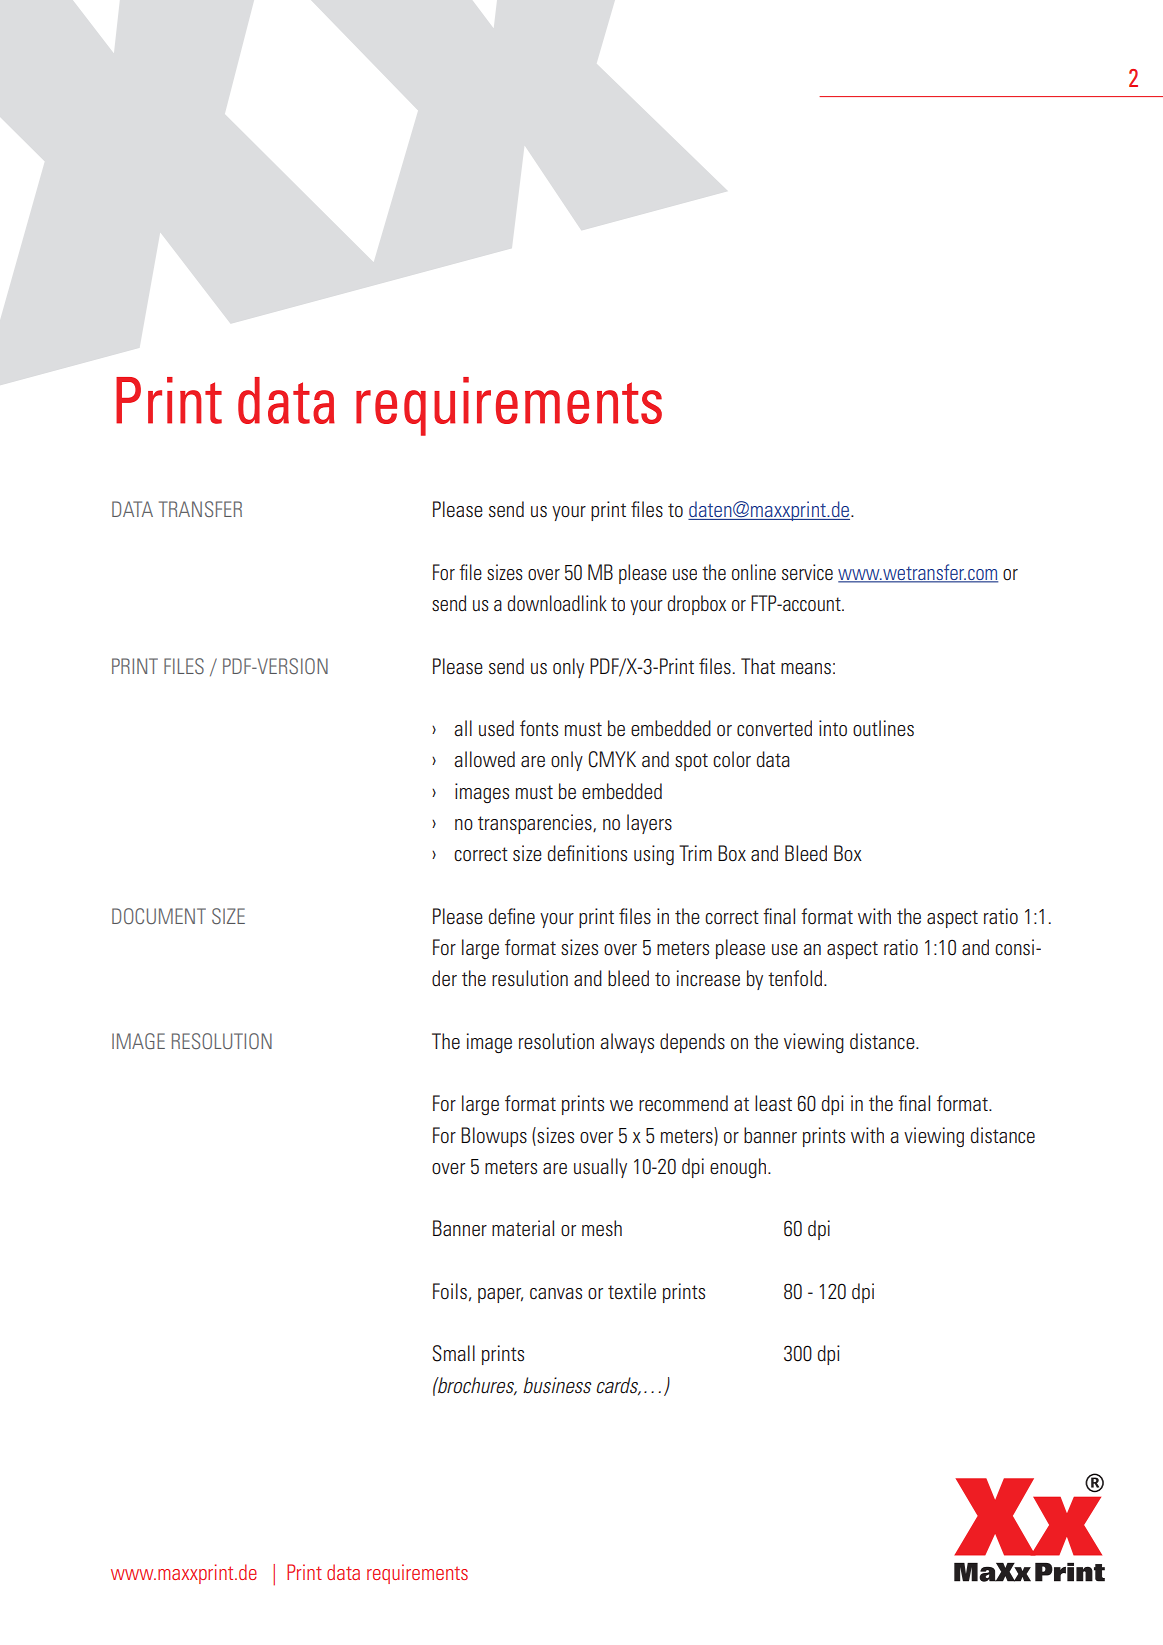  Describe the element at coordinates (618, 1386) in the document. I see `cards` at that location.
